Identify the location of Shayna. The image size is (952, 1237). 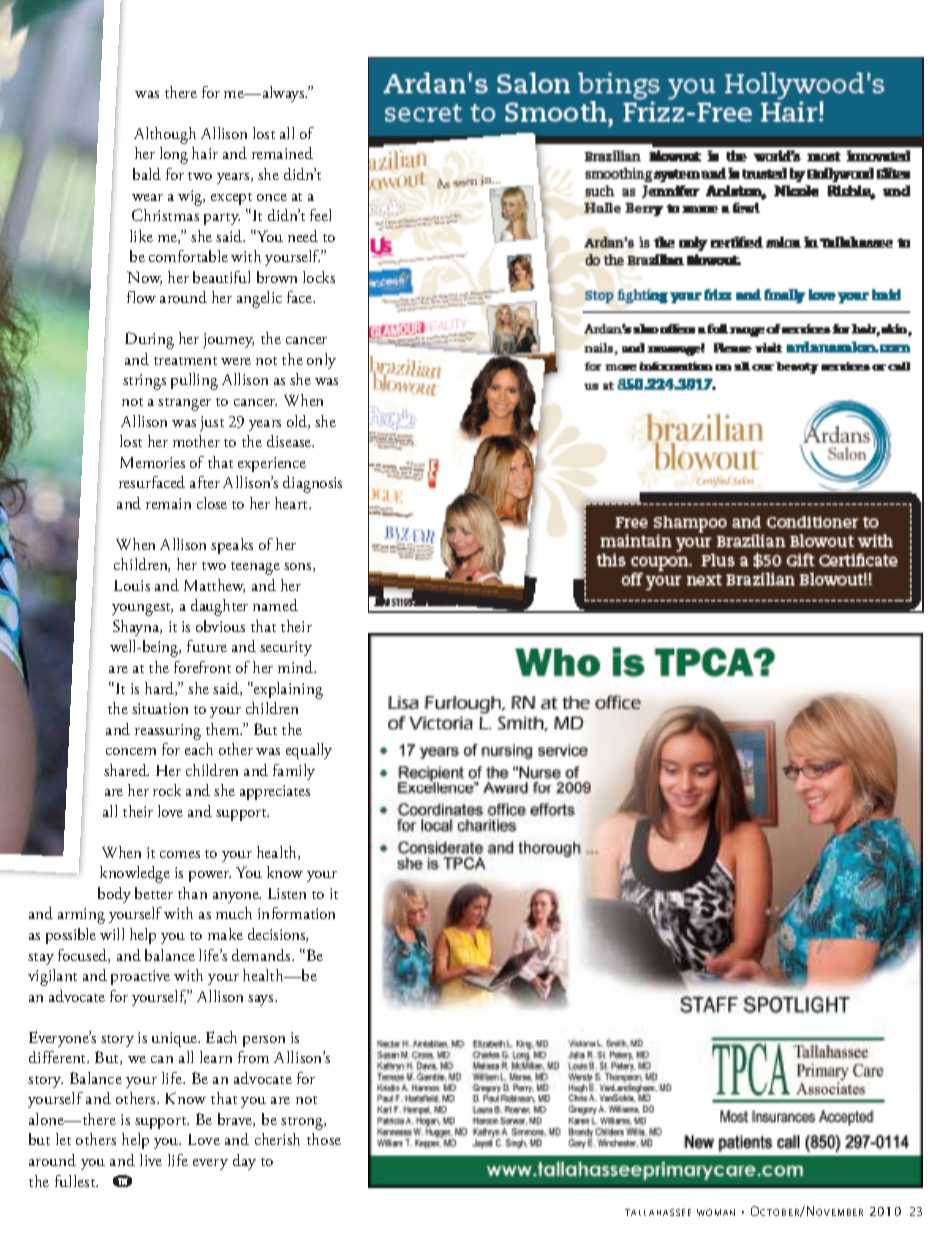
(137, 628).
